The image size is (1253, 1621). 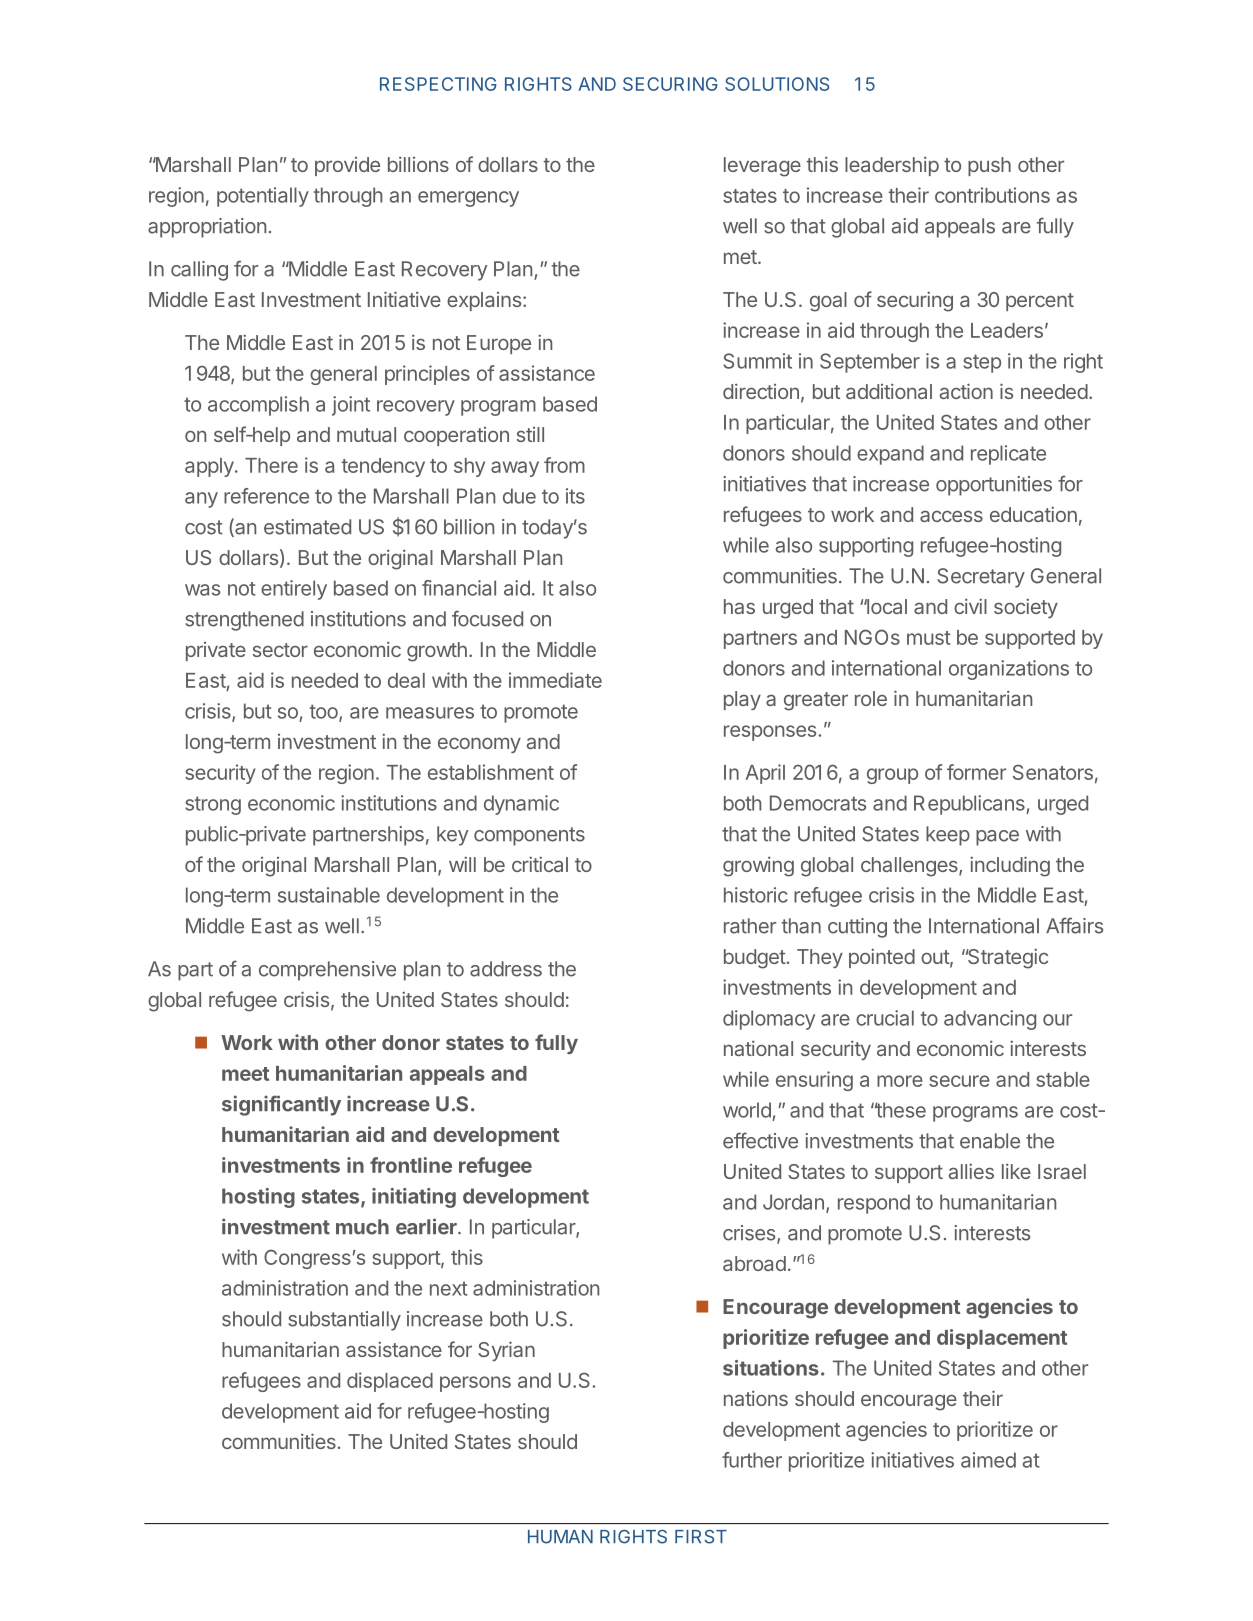 I want to click on provide, so click(x=347, y=166).
